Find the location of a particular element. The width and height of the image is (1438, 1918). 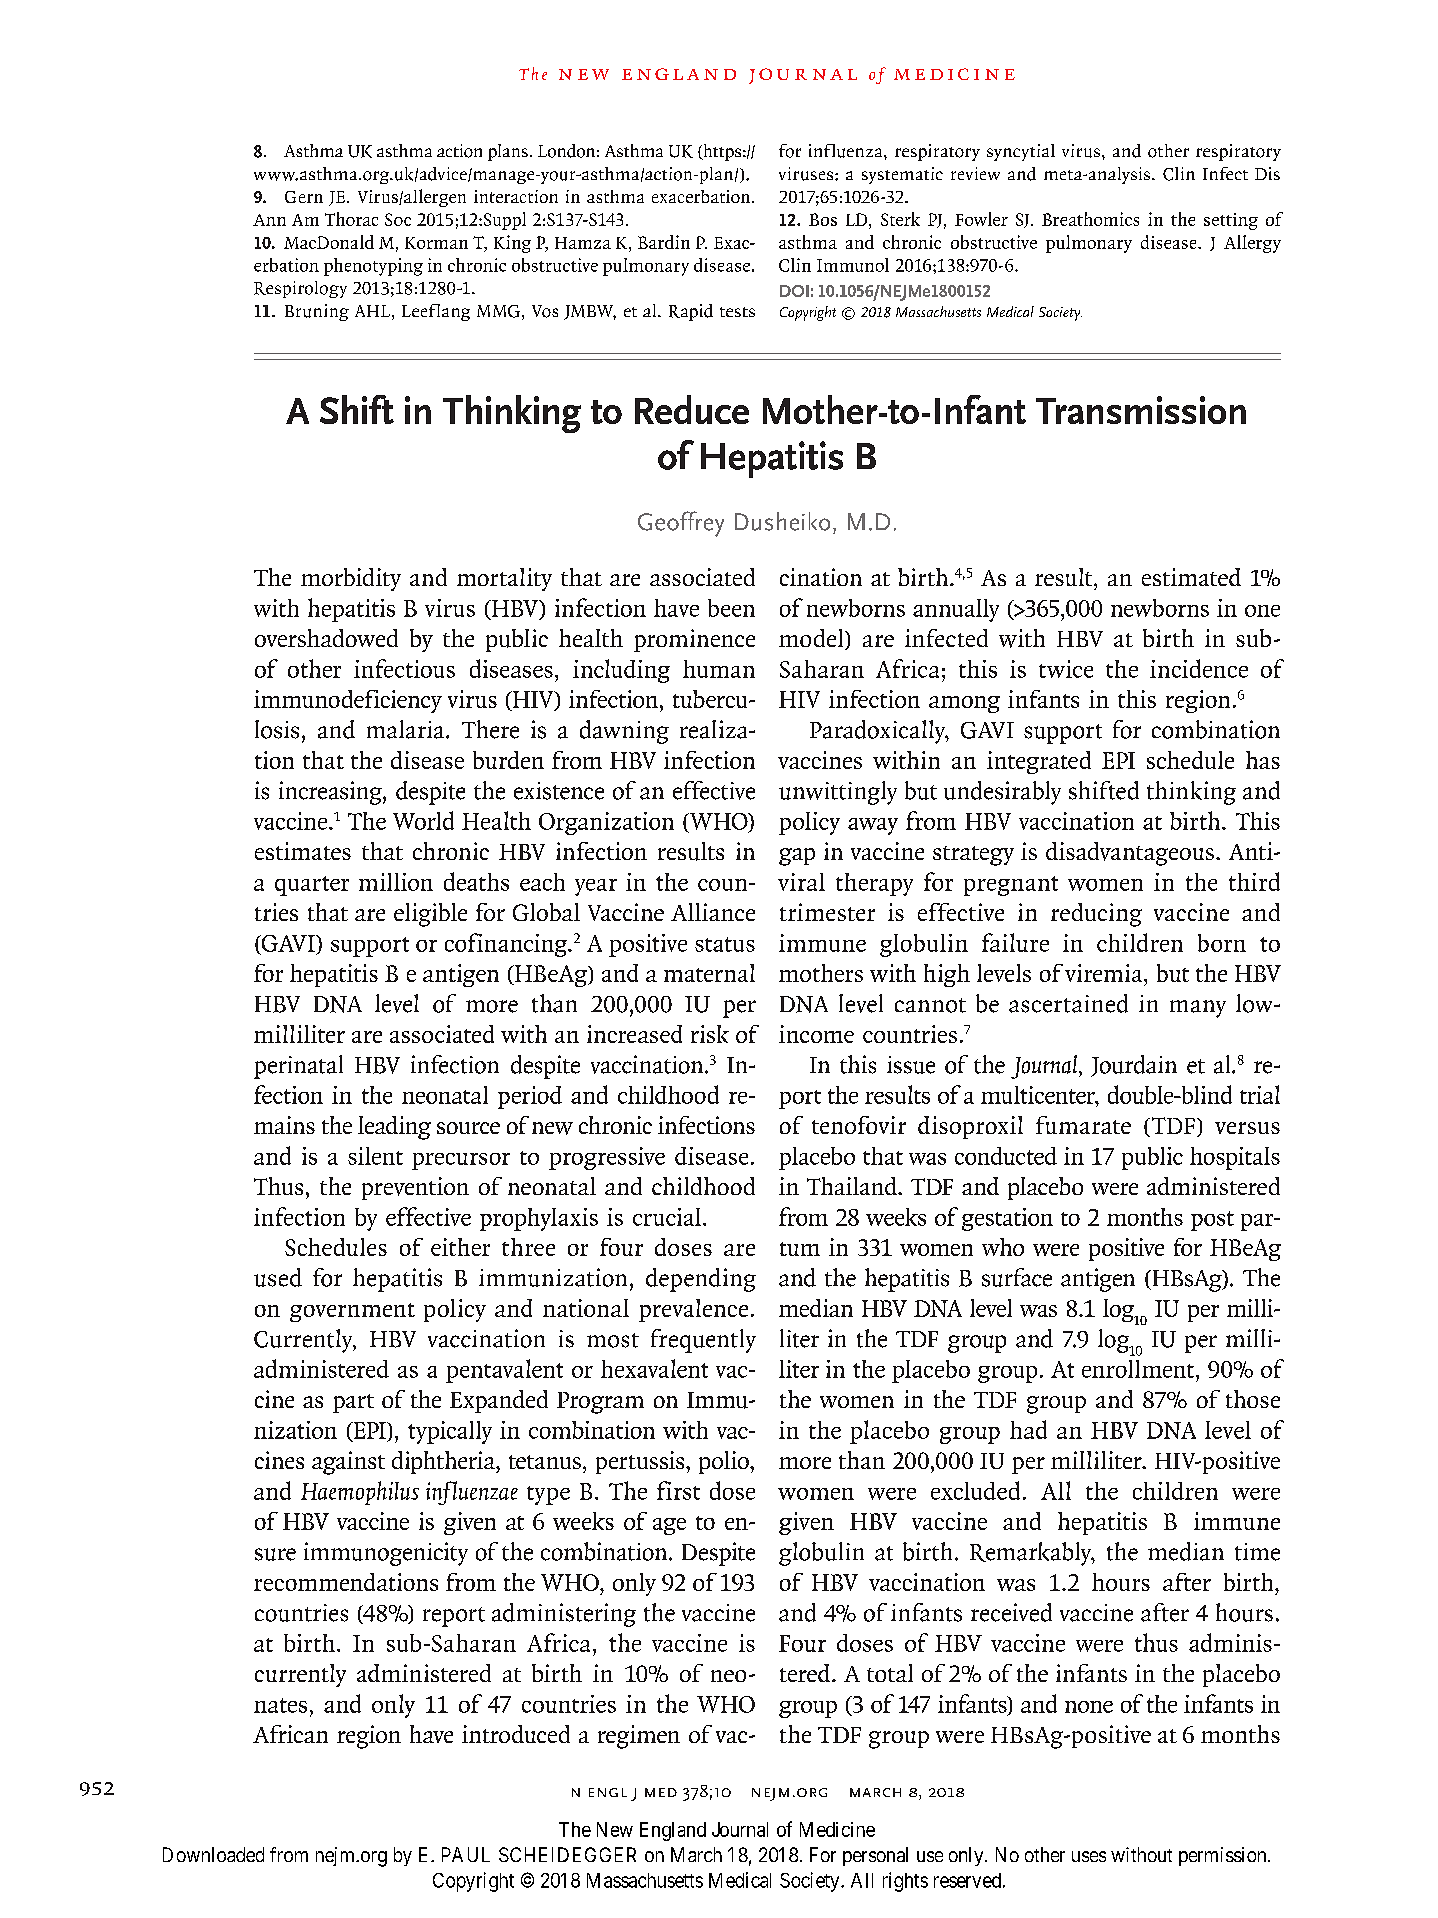

perinatal is located at coordinates (298, 1067).
